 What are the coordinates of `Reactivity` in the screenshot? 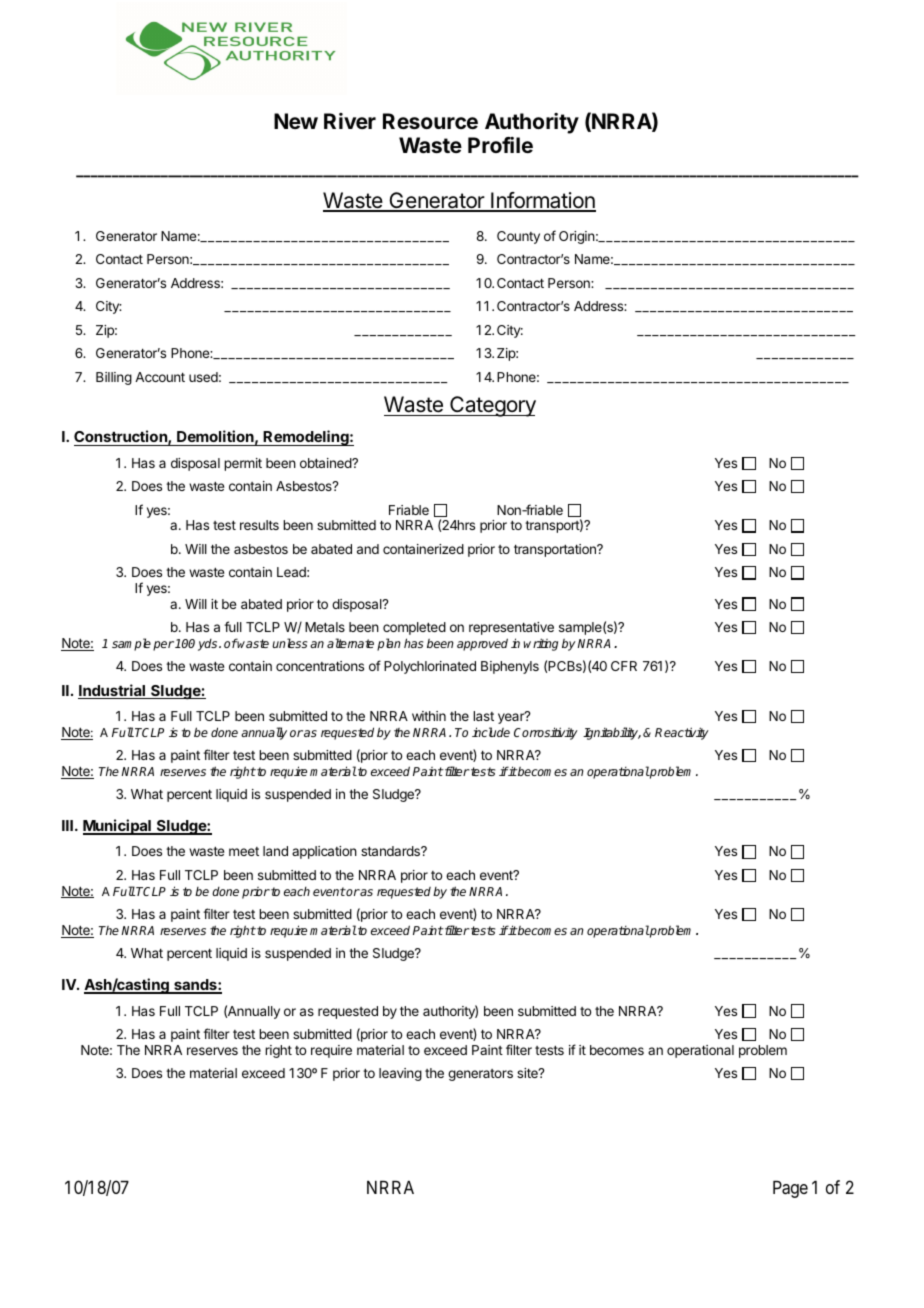 It's located at (682, 733).
